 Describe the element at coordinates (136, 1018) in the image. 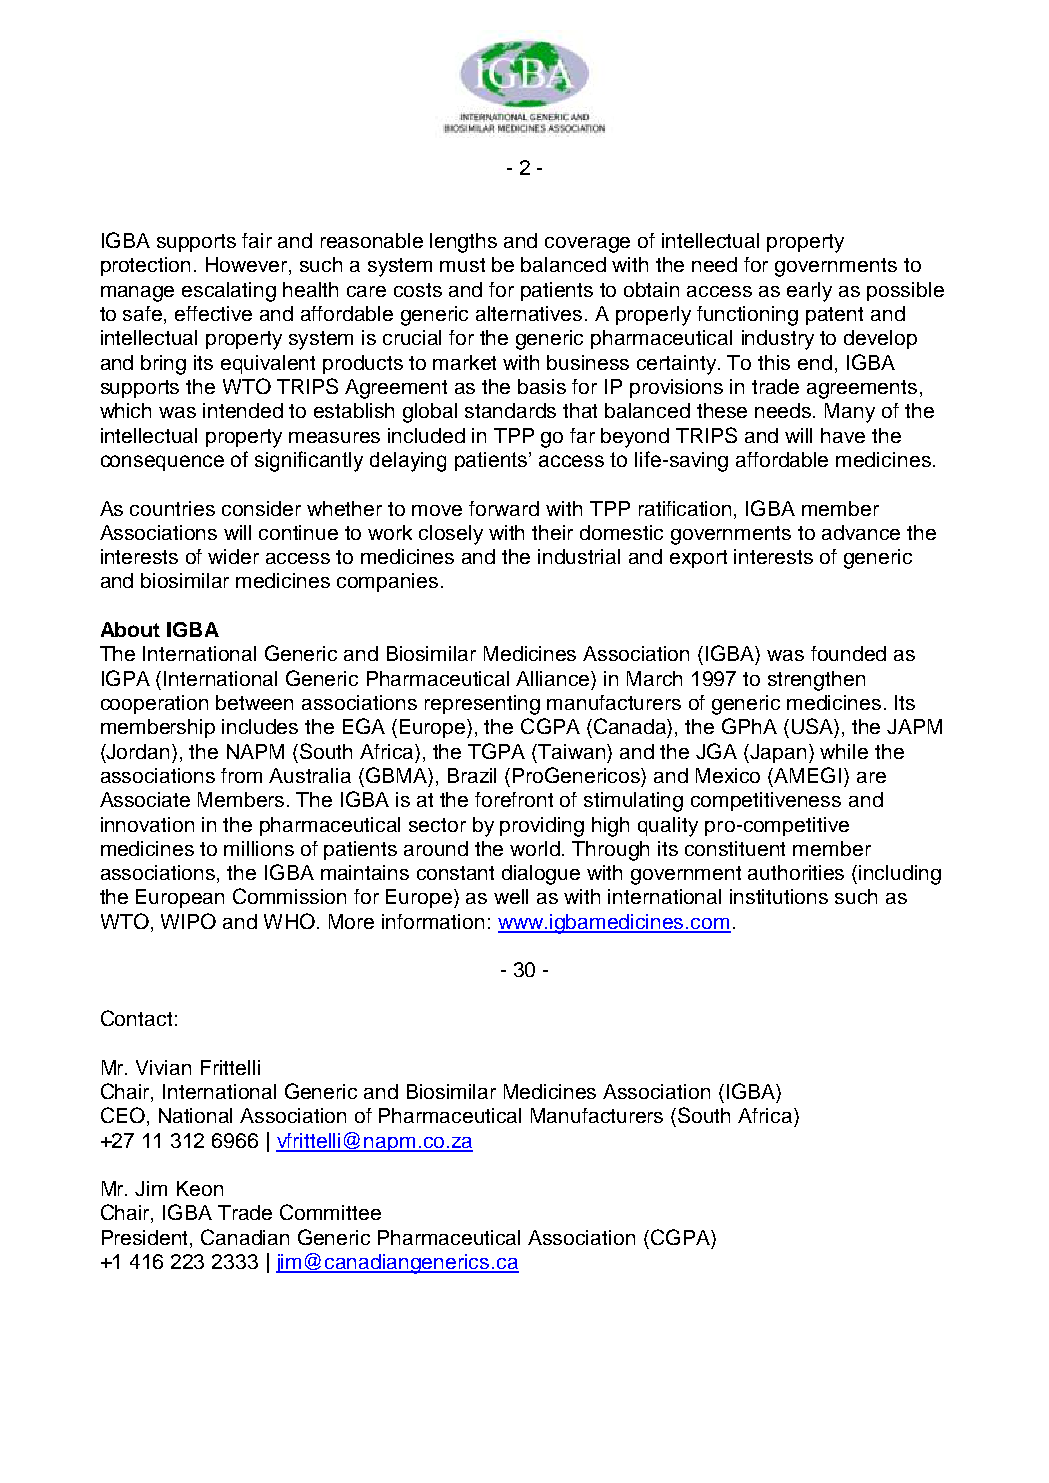

I see `Contact` at that location.
